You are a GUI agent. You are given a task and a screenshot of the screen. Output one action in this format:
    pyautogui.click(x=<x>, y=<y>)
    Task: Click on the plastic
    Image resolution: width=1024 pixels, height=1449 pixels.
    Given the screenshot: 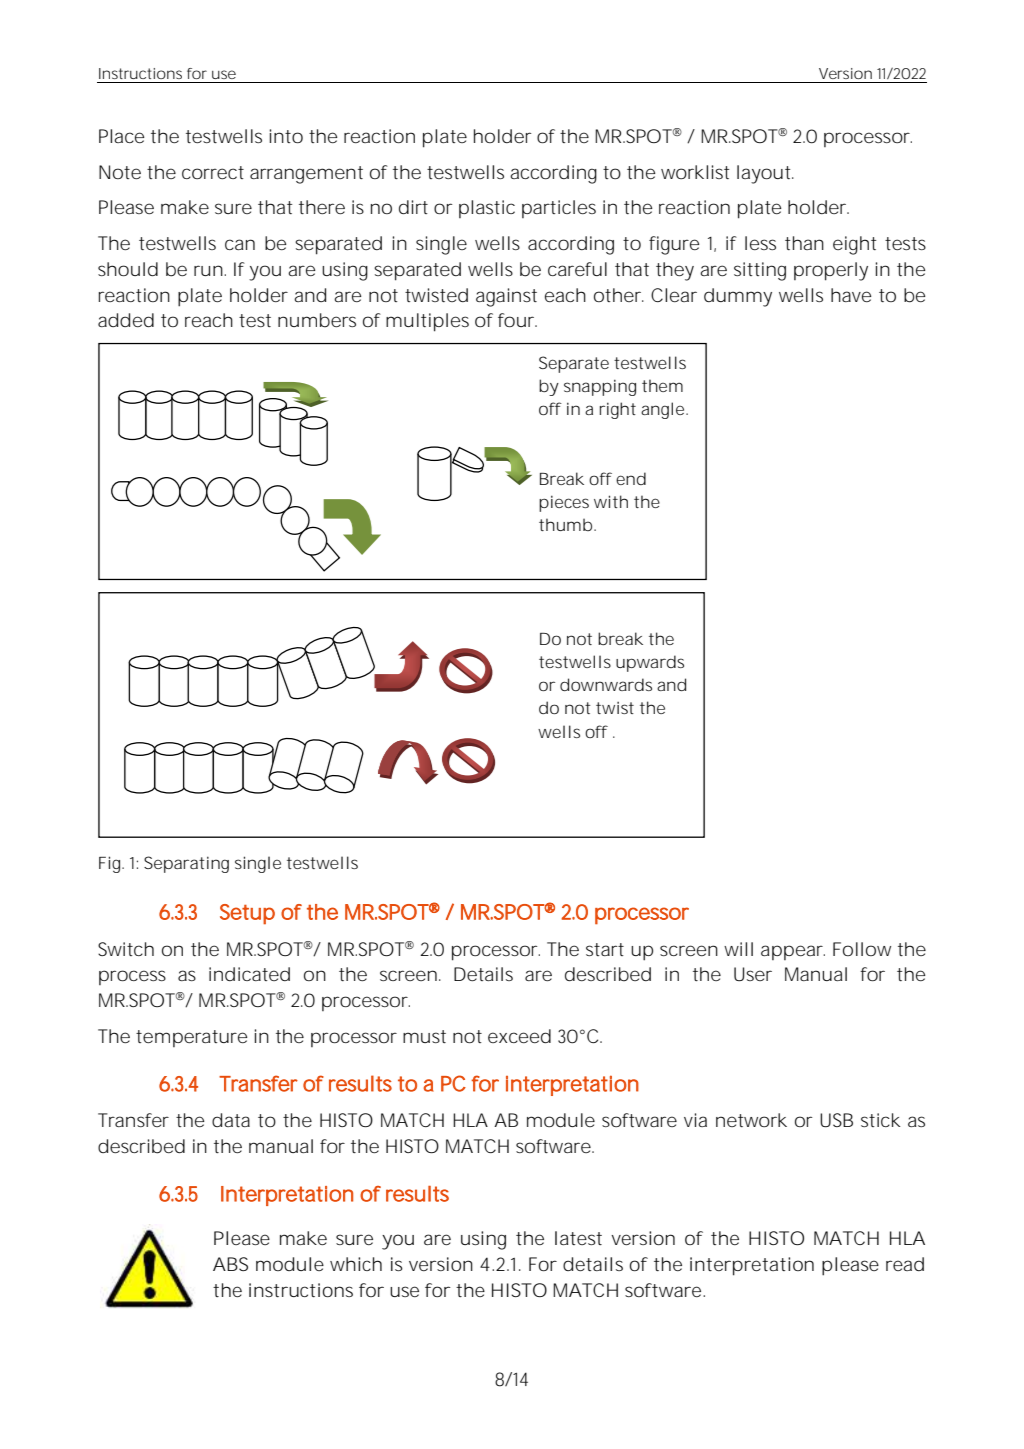 What is the action you would take?
    pyautogui.click(x=487, y=209)
